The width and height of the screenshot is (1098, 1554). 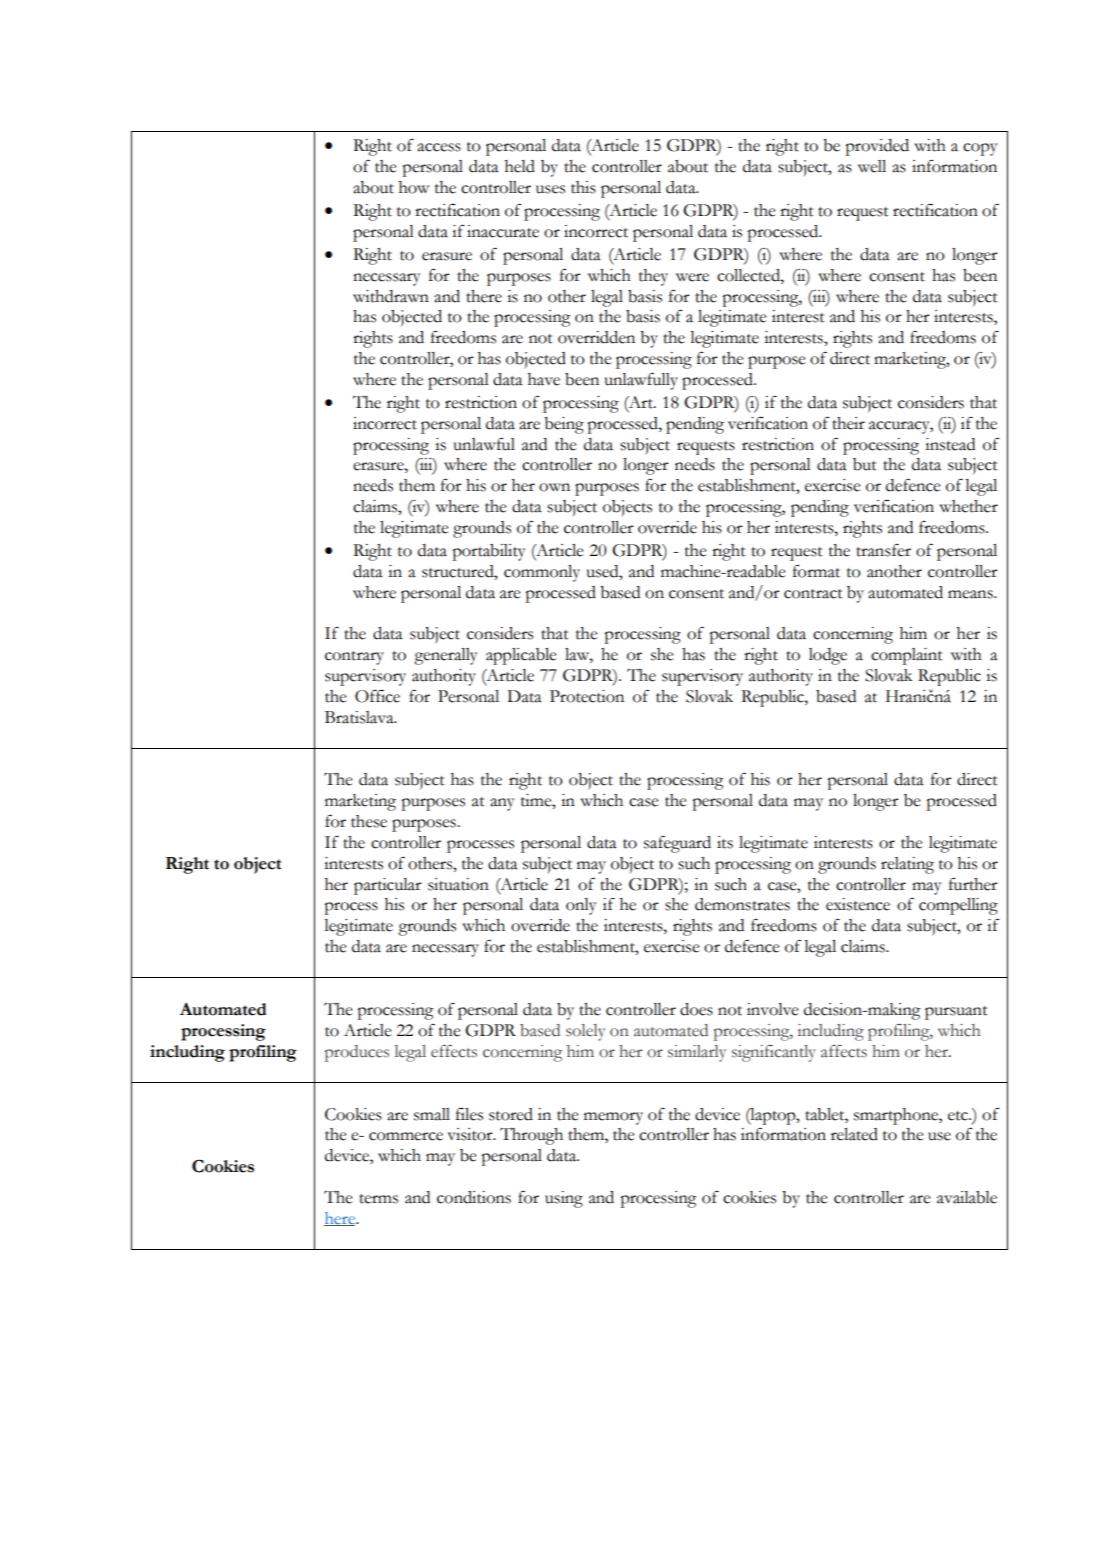 I want to click on demonstrates, so click(x=742, y=904).
